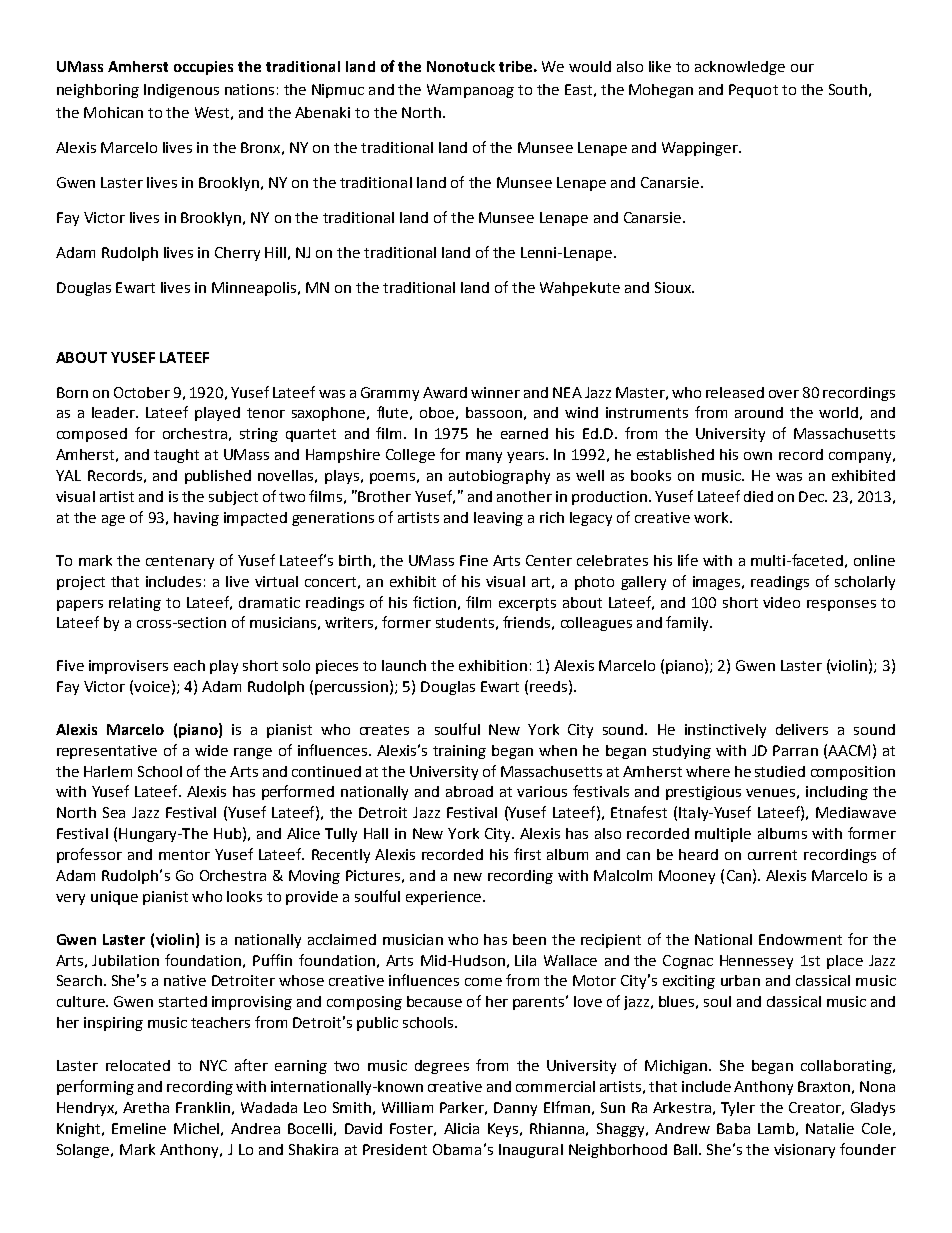  Describe the element at coordinates (181, 91) in the screenshot. I see `Indigenous` at that location.
